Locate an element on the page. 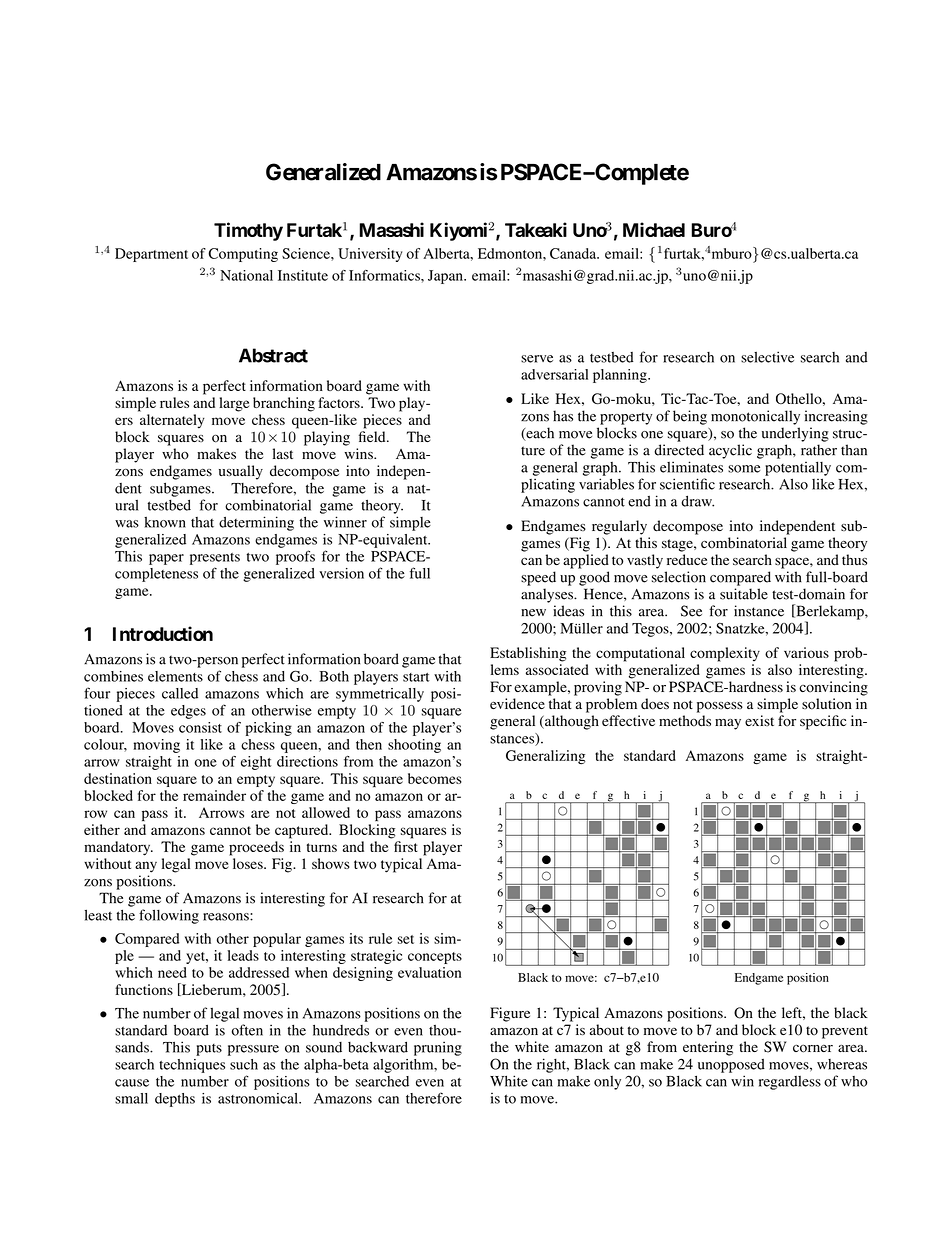  Department is located at coordinates (151, 255).
